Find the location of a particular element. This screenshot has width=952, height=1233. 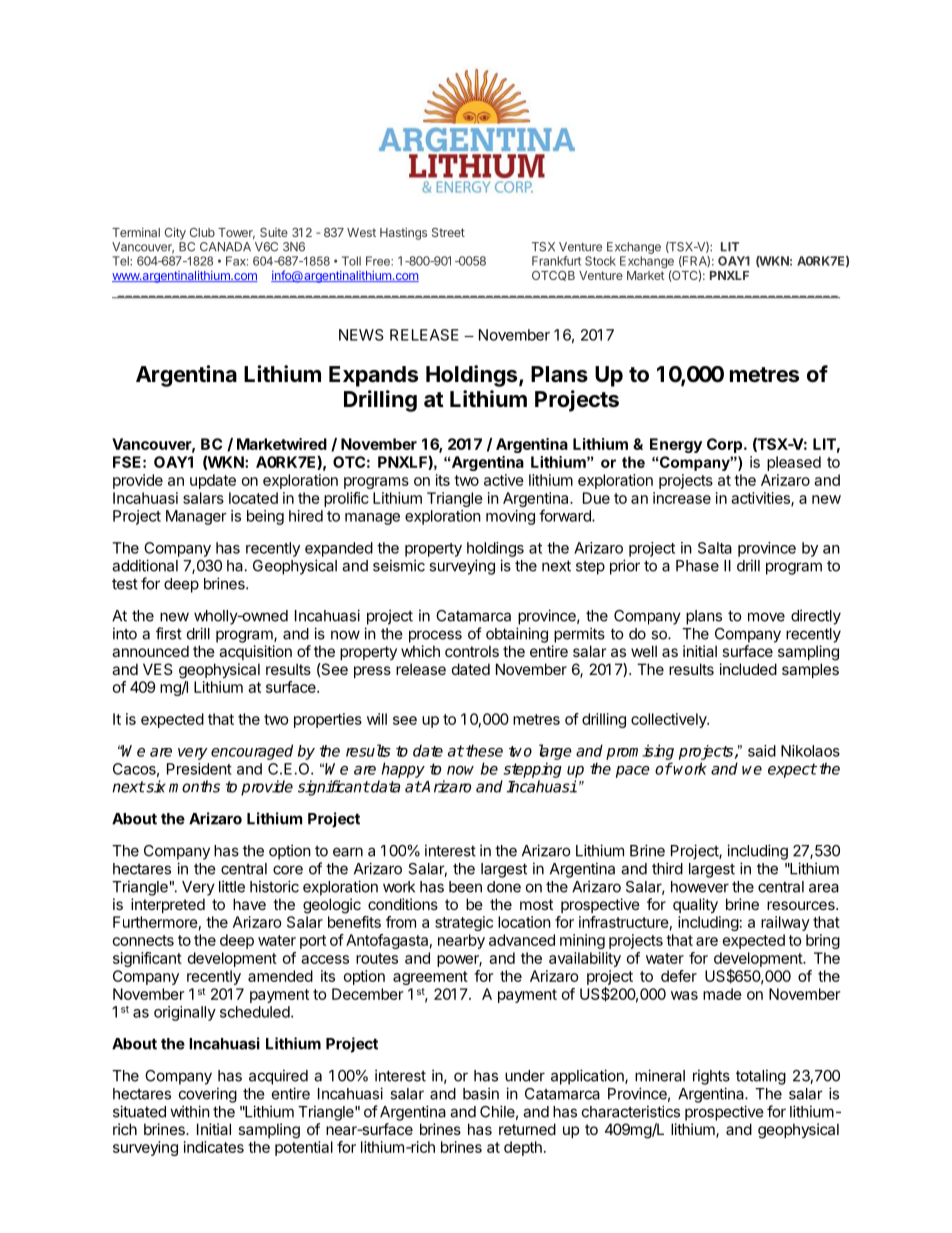

interpreted is located at coordinates (168, 905).
